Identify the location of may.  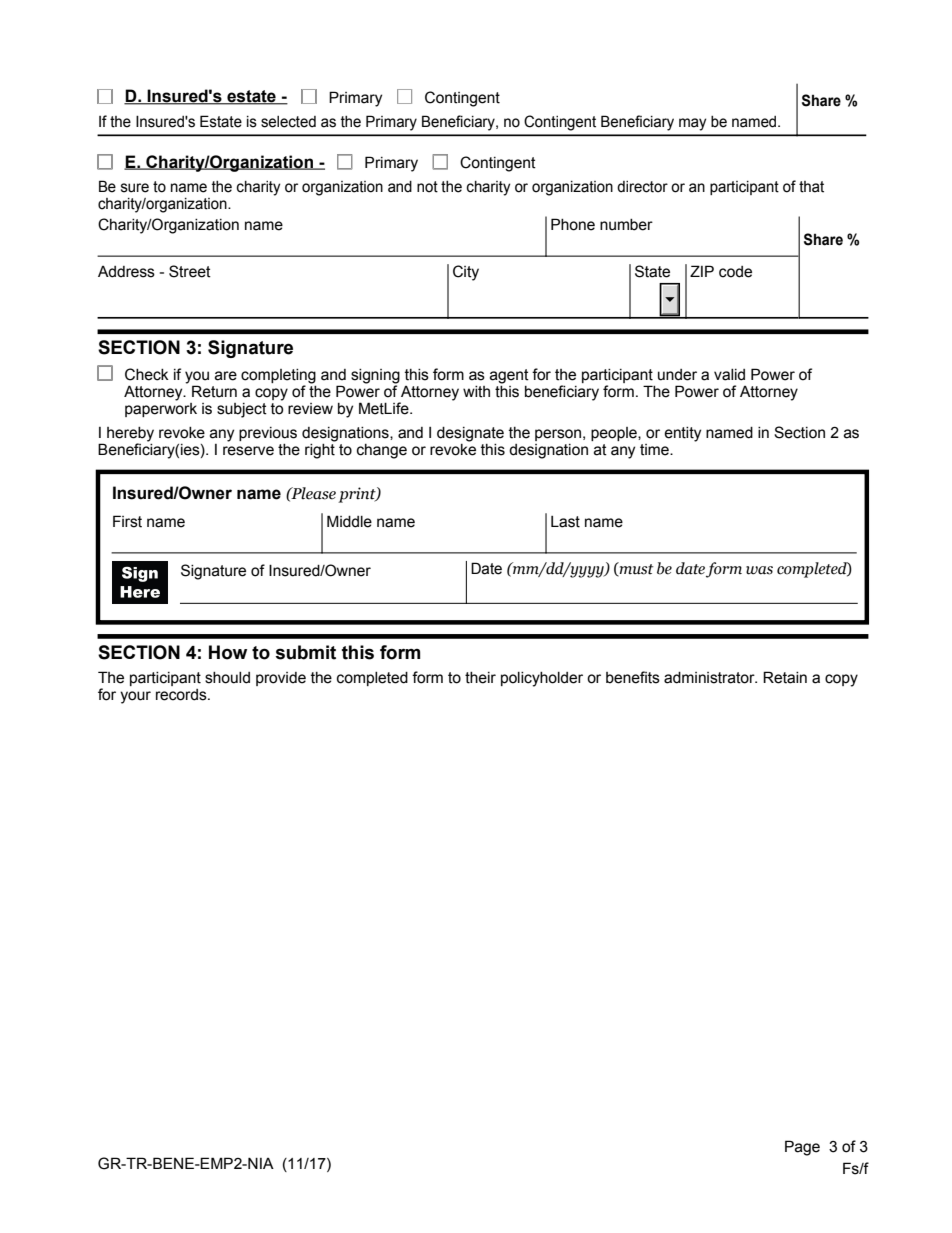
(693, 124).
